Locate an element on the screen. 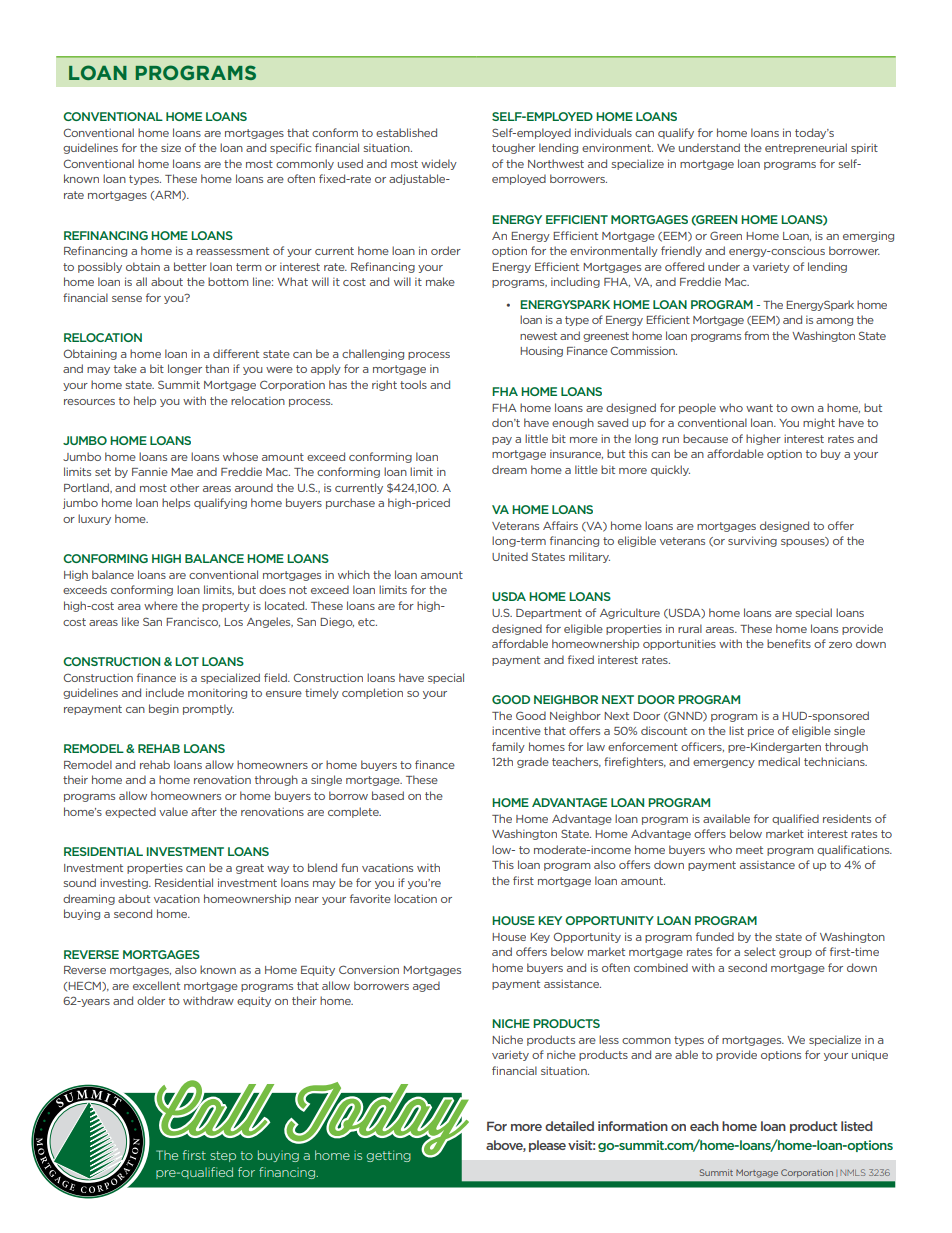 The image size is (952, 1233). Affairs is located at coordinates (560, 525).
